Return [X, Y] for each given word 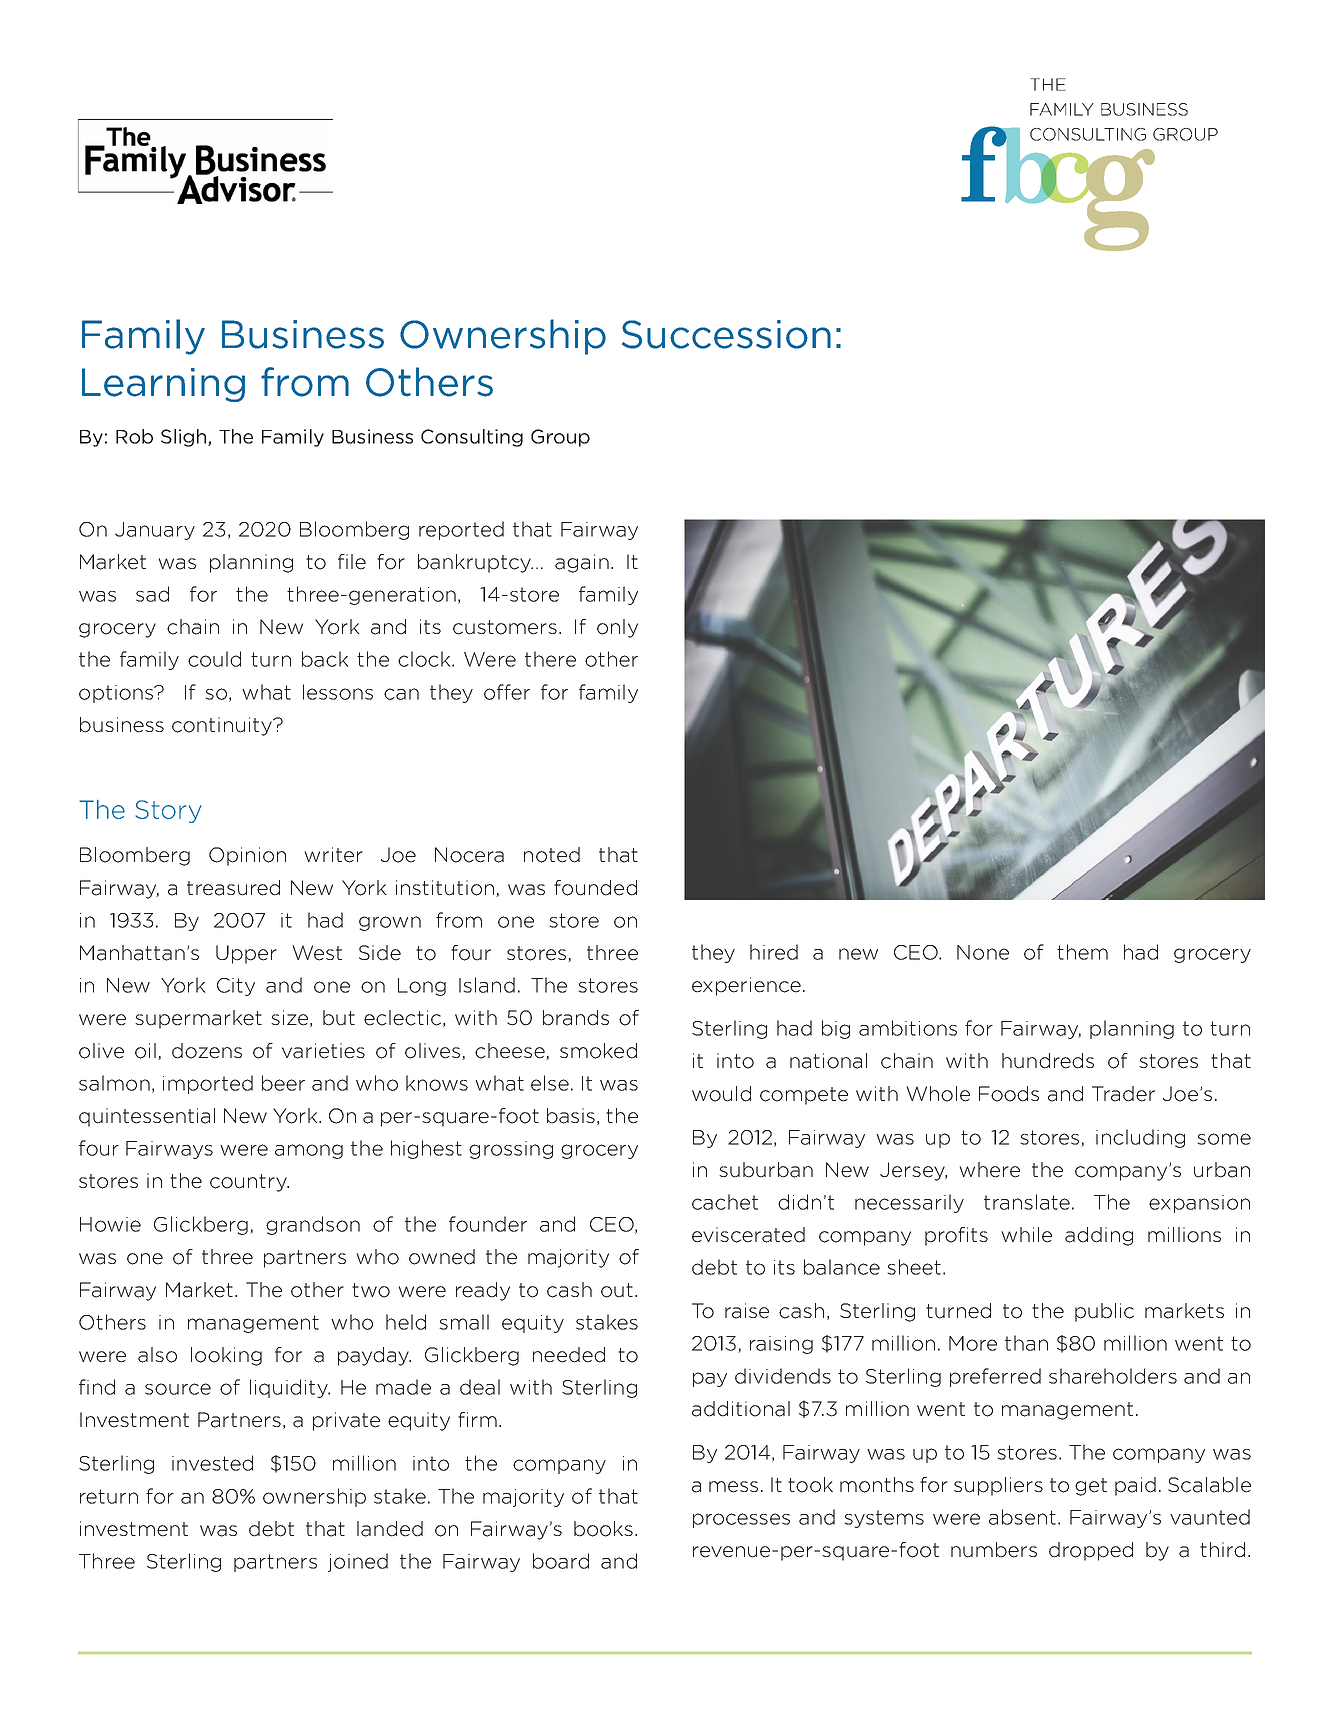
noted [552, 855]
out [618, 1290]
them [1082, 952]
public [1104, 1312]
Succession [726, 334]
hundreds [1048, 1061]
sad [152, 594]
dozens [207, 1051]
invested [212, 1463]
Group [560, 438]
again [582, 563]
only [617, 628]
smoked [598, 1051]
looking [226, 1356]
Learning [163, 385]
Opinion [247, 856]
